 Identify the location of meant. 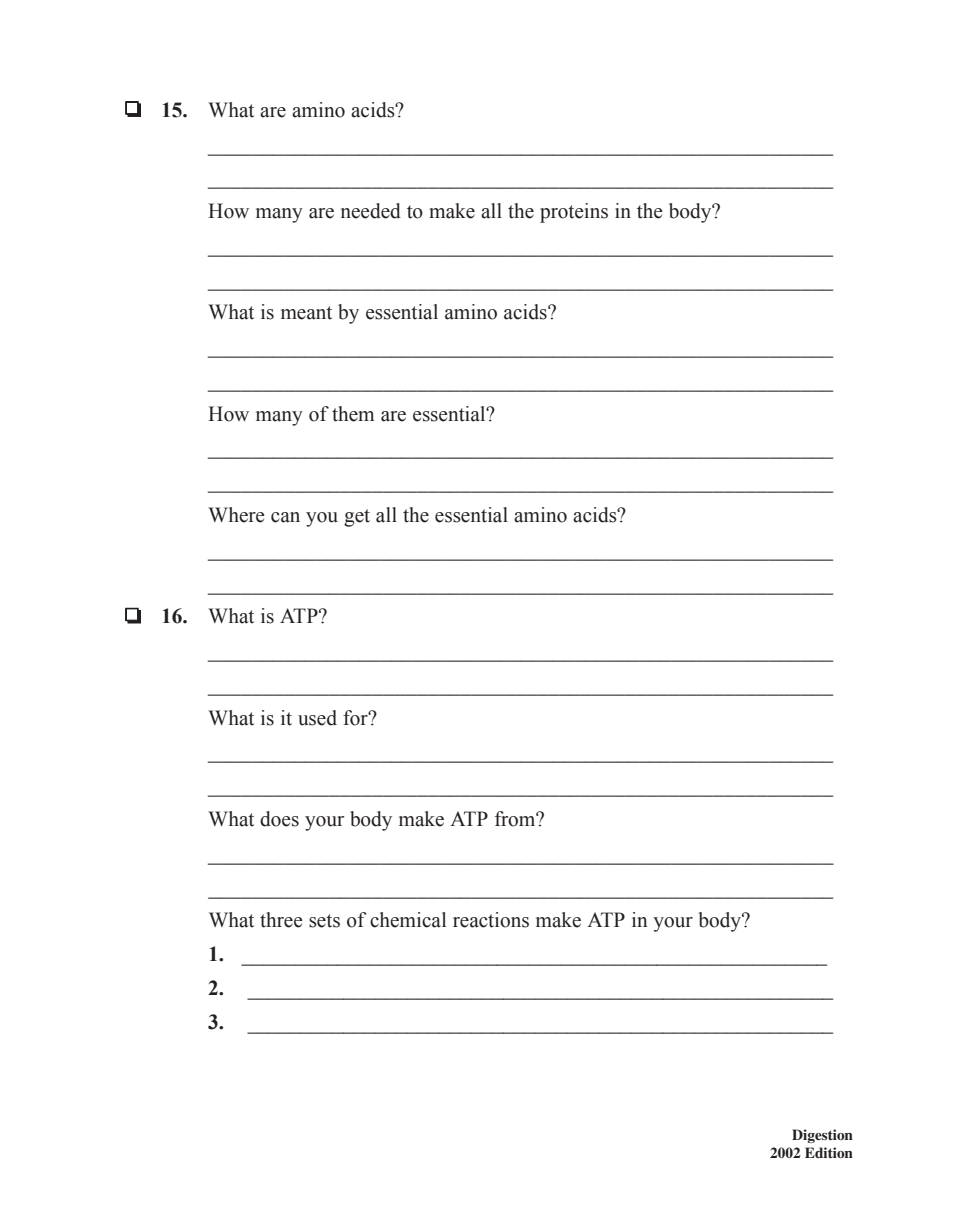
(306, 313).
